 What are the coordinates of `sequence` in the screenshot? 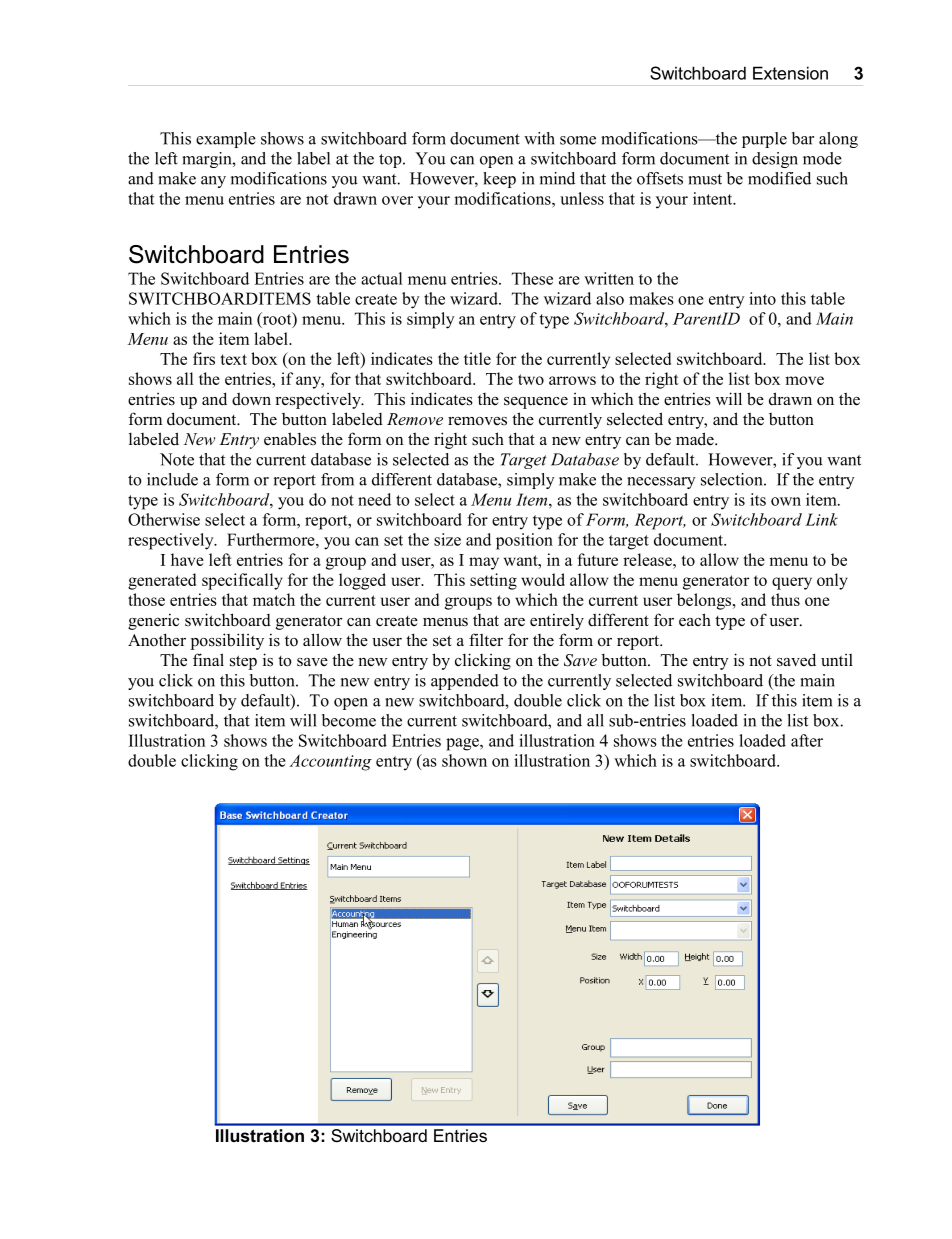 It's located at (536, 403).
